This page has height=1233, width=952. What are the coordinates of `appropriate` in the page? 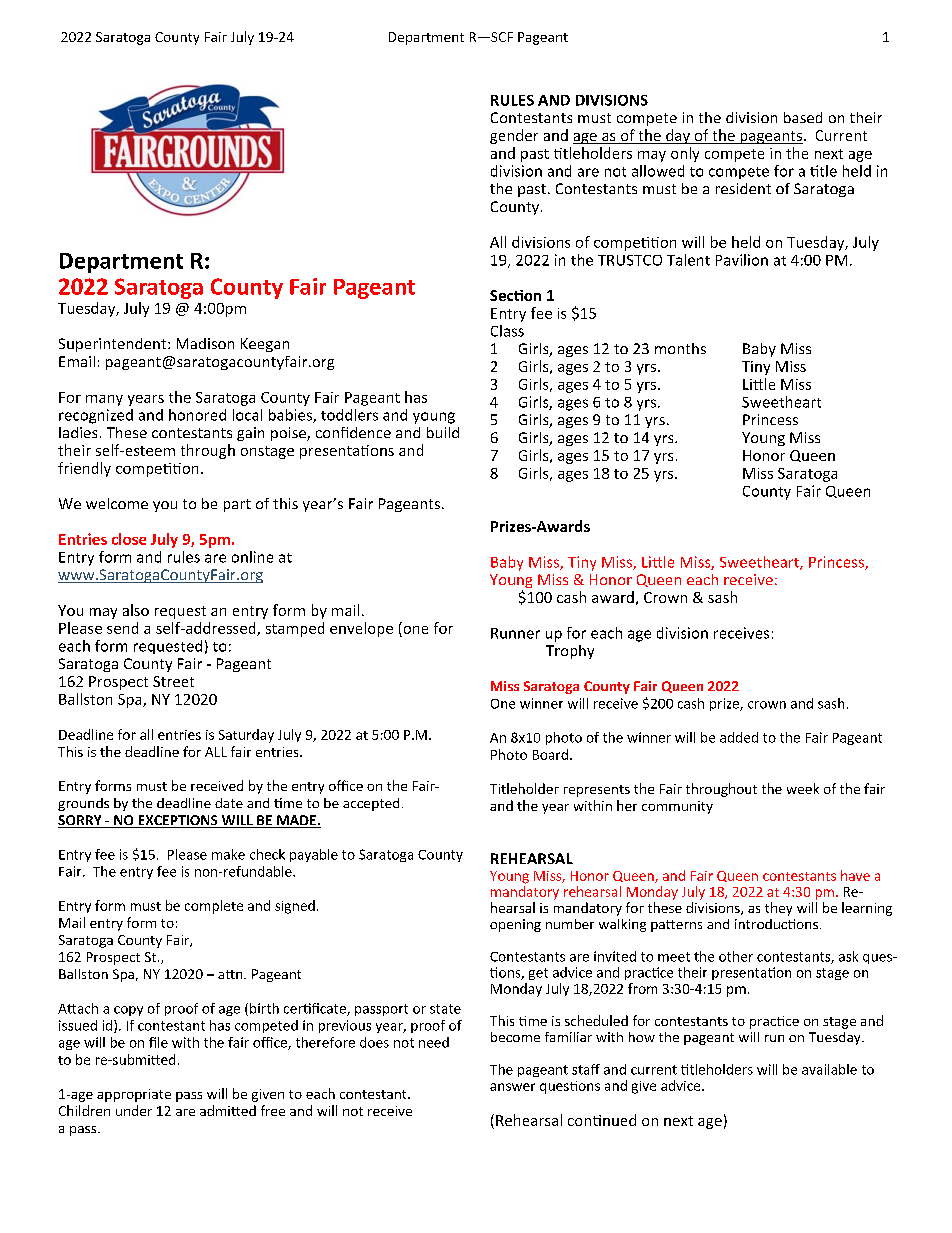 It's located at (134, 1095).
